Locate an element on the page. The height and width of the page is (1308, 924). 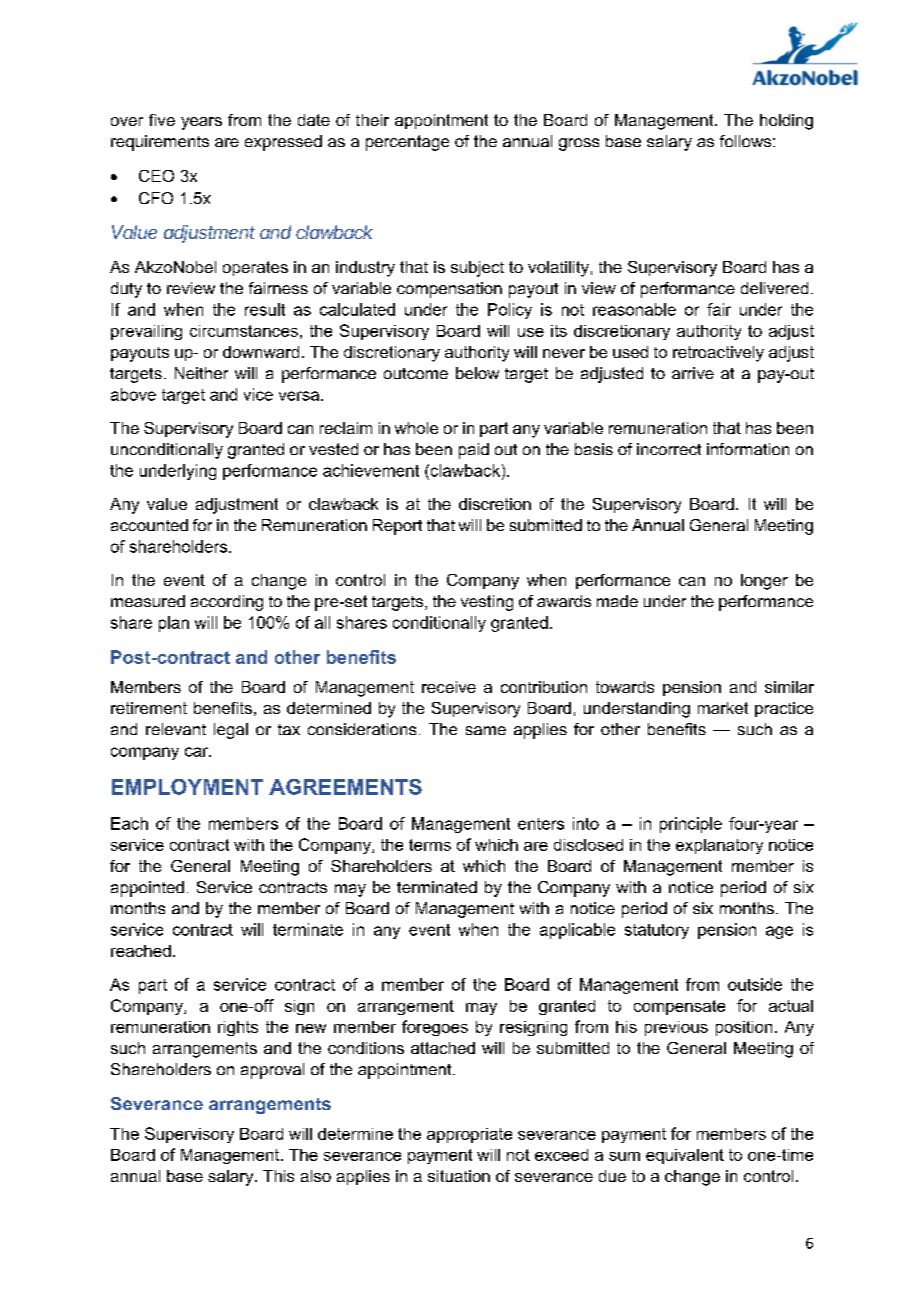
percentage is located at coordinates (407, 143).
